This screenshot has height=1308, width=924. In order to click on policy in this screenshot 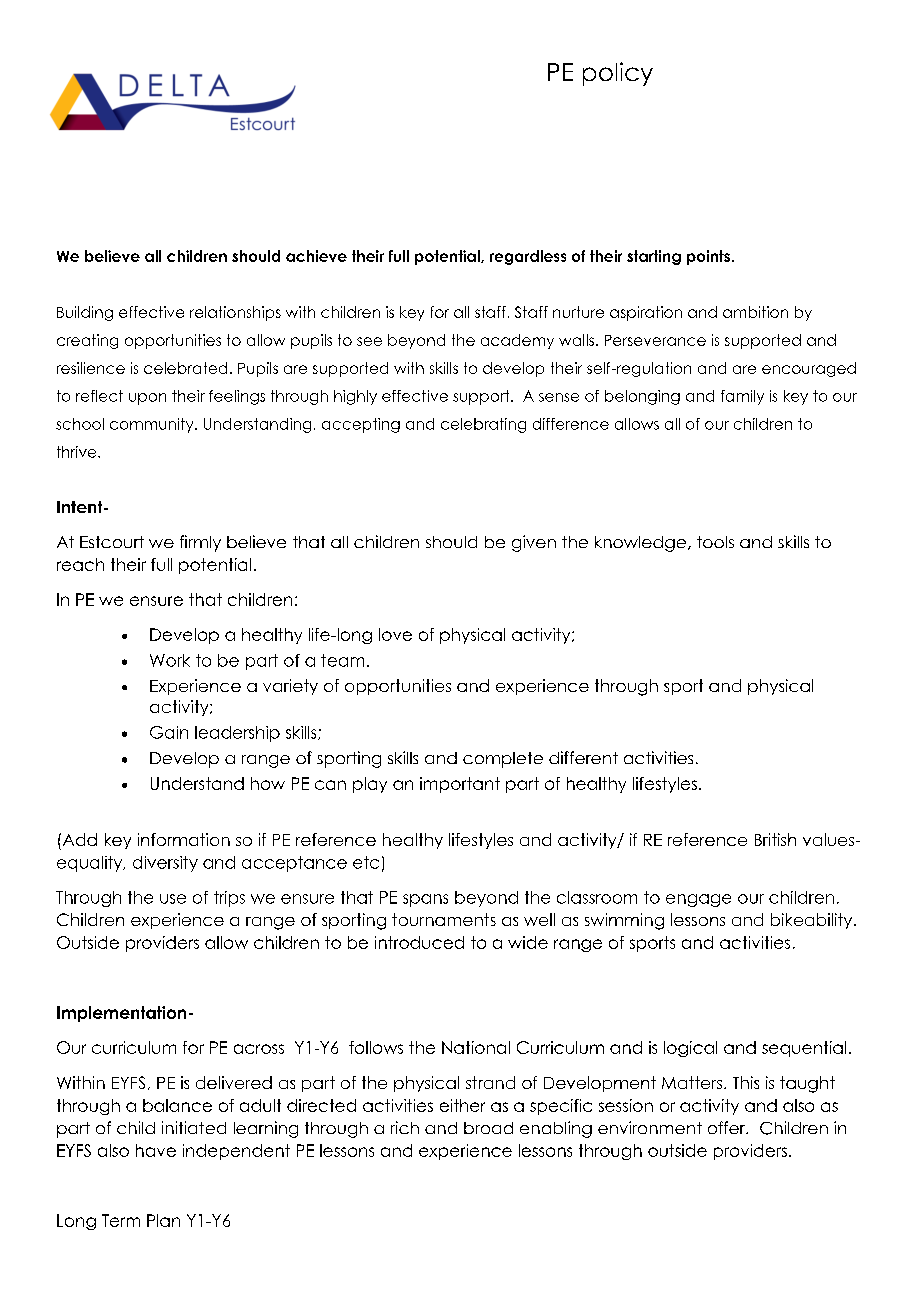, I will do `click(618, 74)`.
